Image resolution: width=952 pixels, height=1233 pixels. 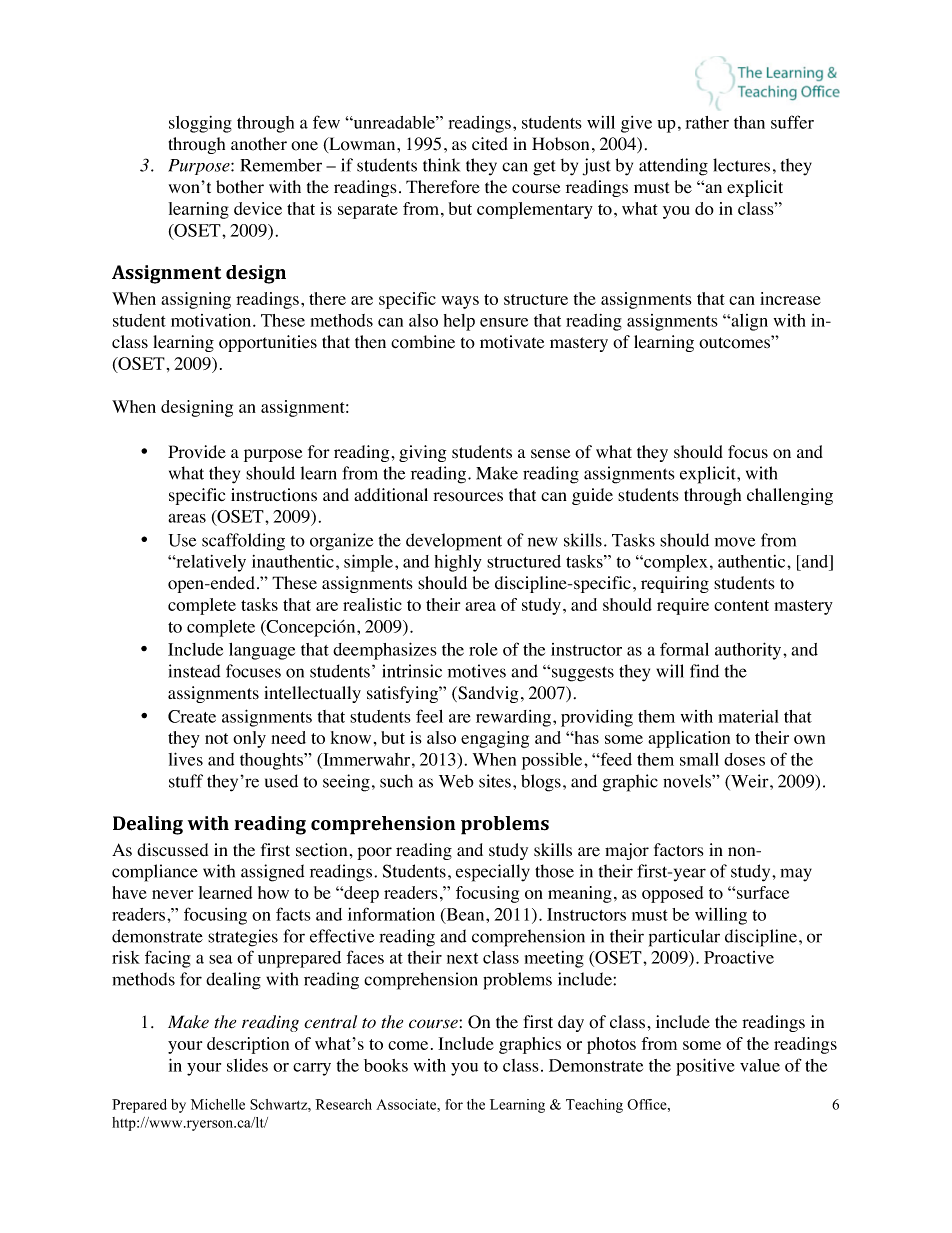 I want to click on language, so click(x=262, y=651).
